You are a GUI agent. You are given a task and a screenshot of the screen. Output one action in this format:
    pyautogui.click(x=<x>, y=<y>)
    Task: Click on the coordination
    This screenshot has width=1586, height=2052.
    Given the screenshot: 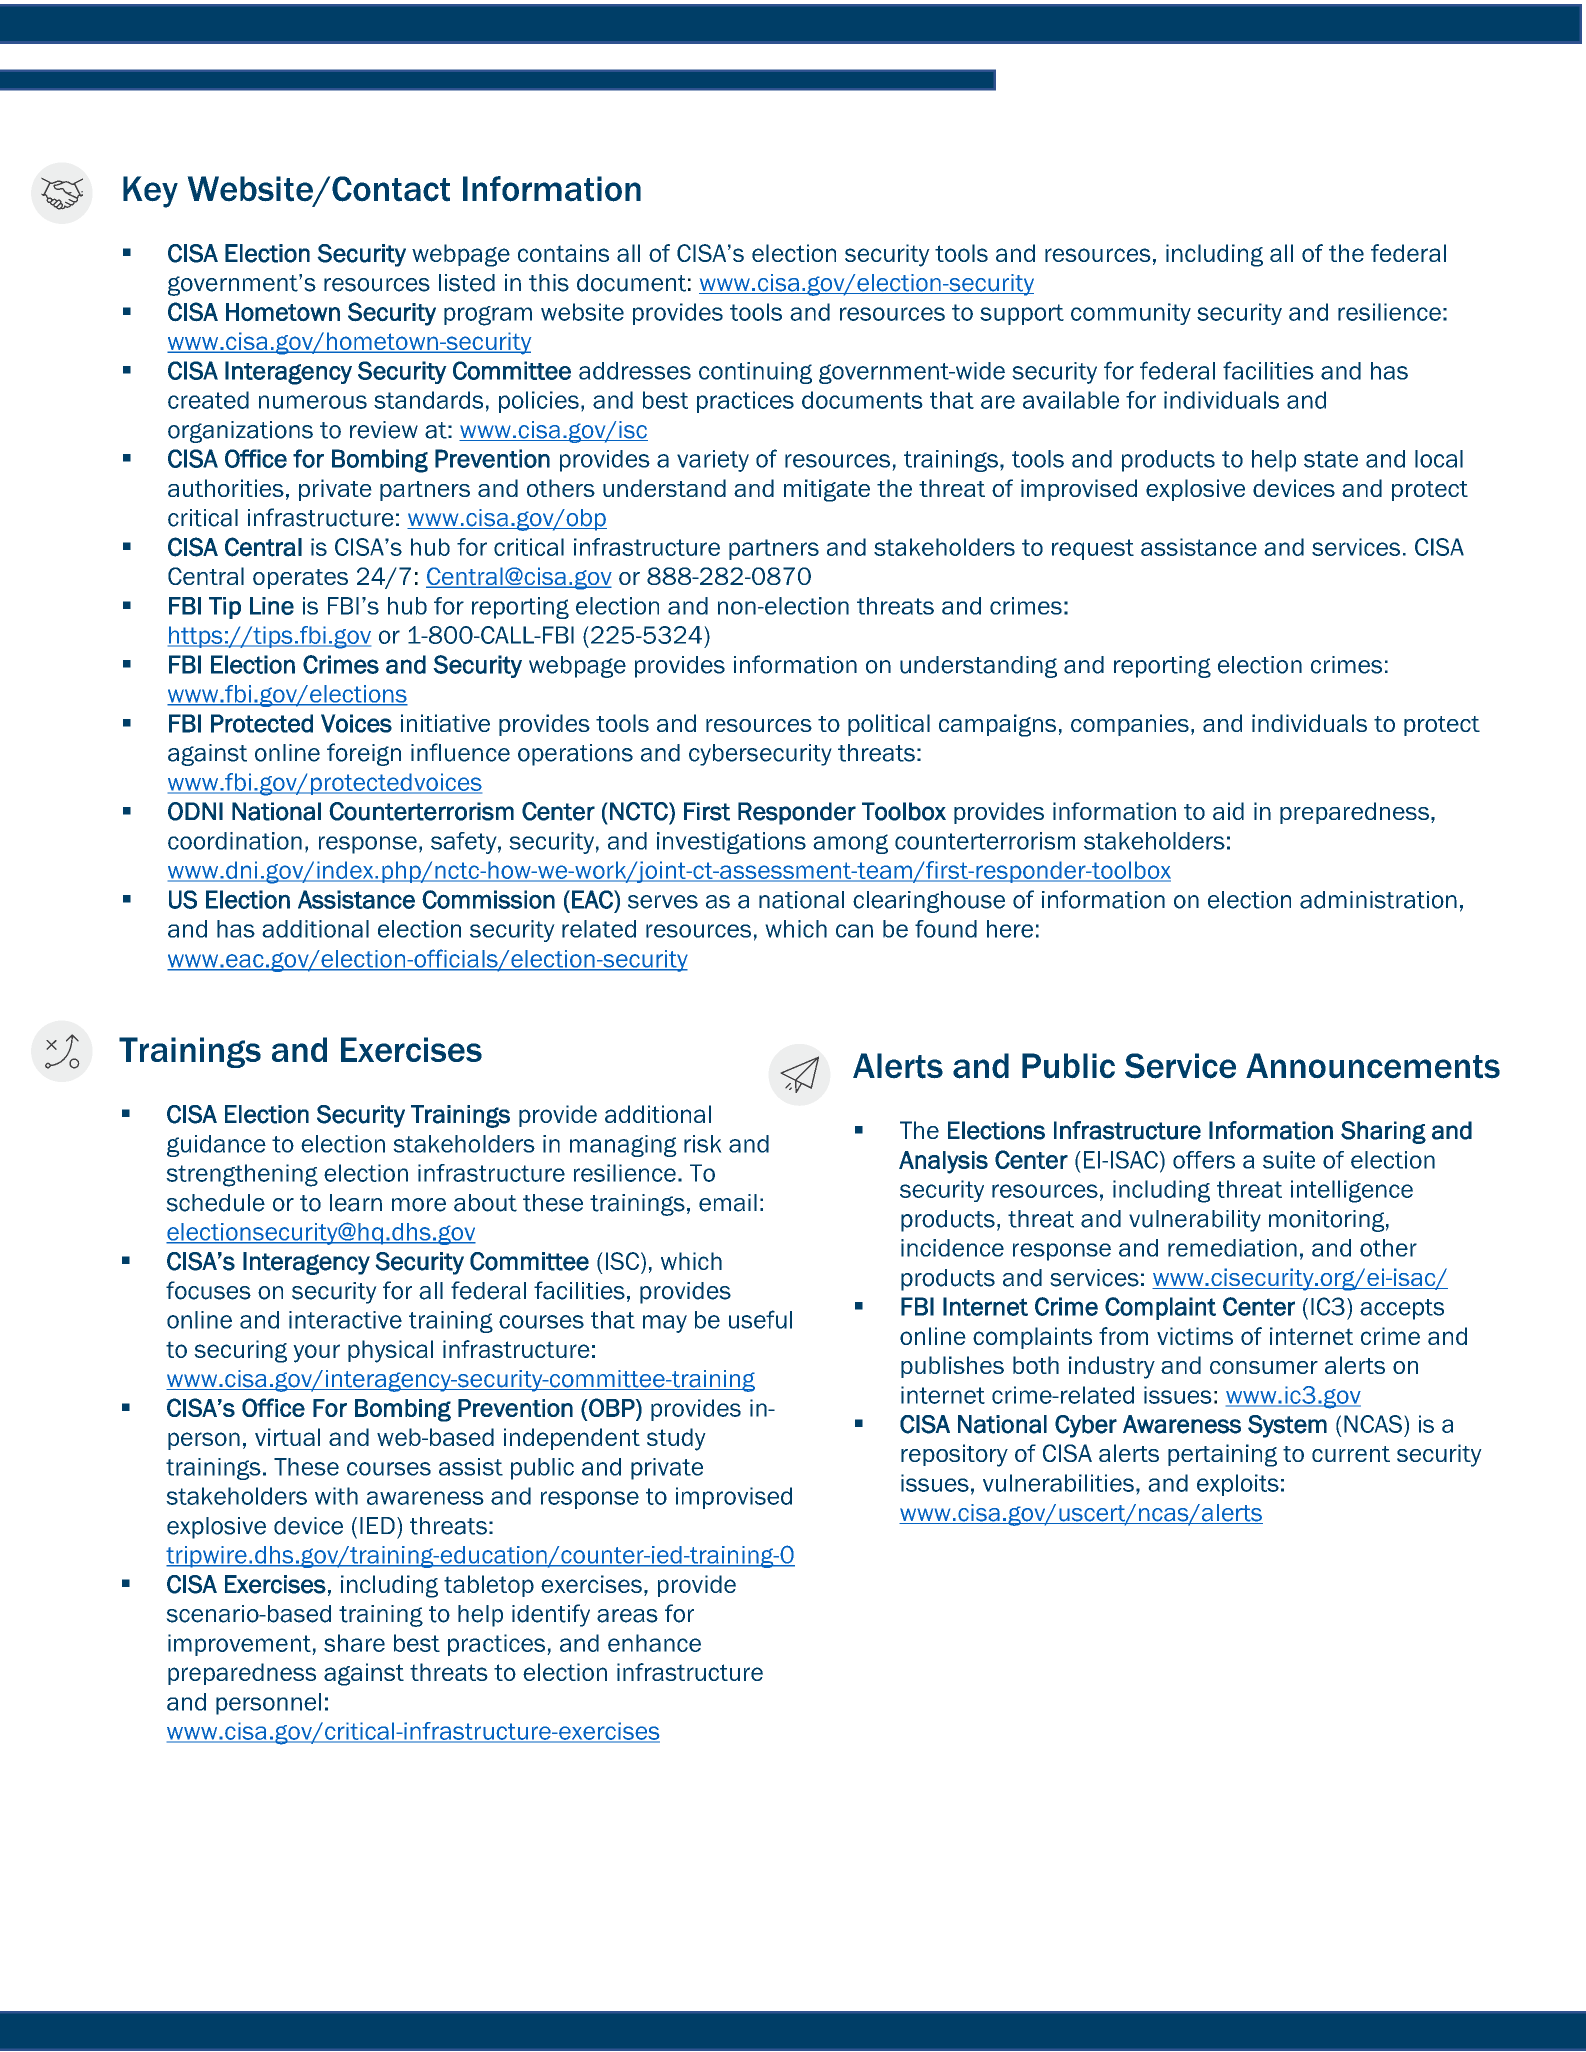 What is the action you would take?
    pyautogui.click(x=235, y=841)
